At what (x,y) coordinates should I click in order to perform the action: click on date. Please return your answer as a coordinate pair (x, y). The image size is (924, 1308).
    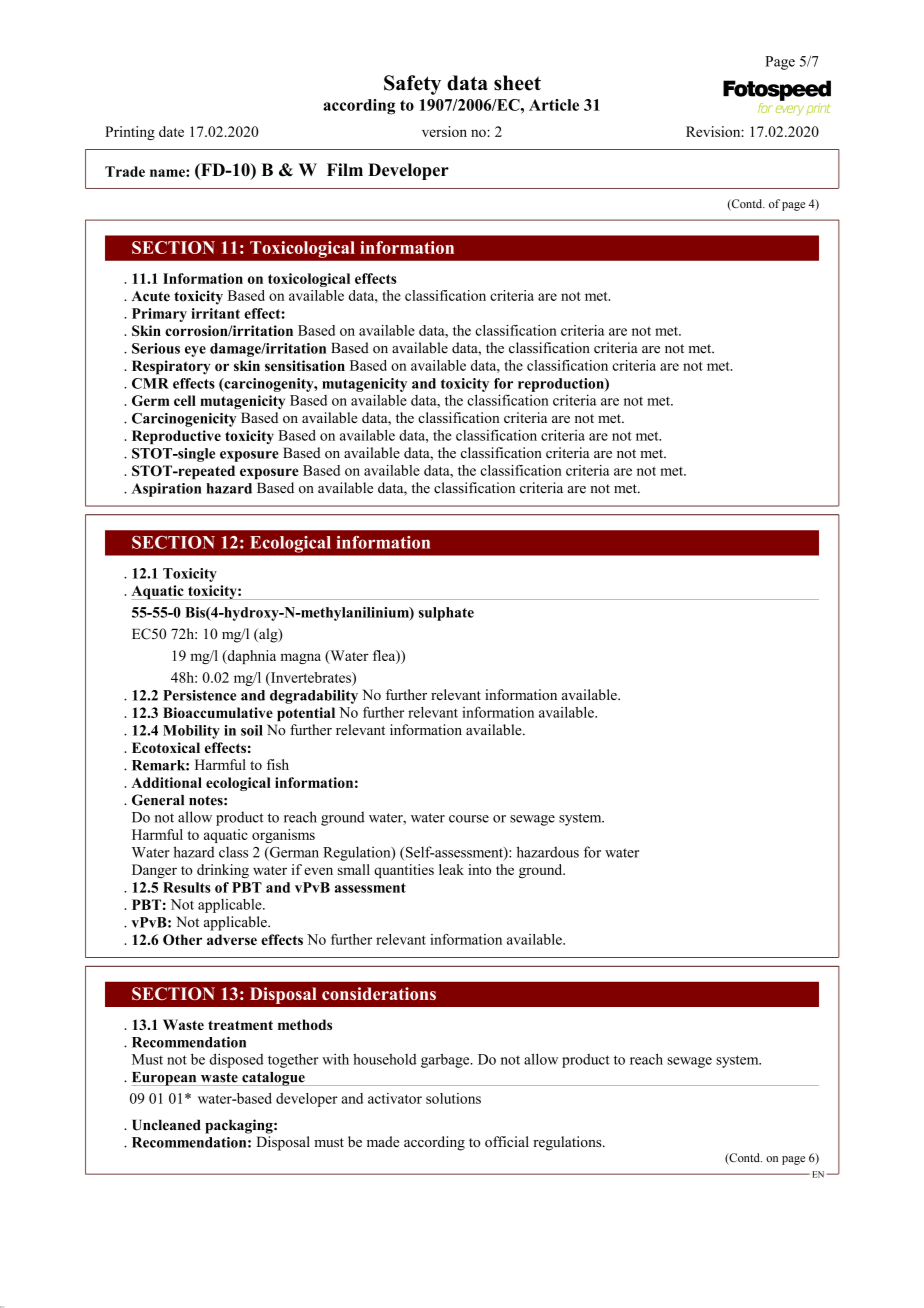
    Looking at the image, I should click on (171, 131).
